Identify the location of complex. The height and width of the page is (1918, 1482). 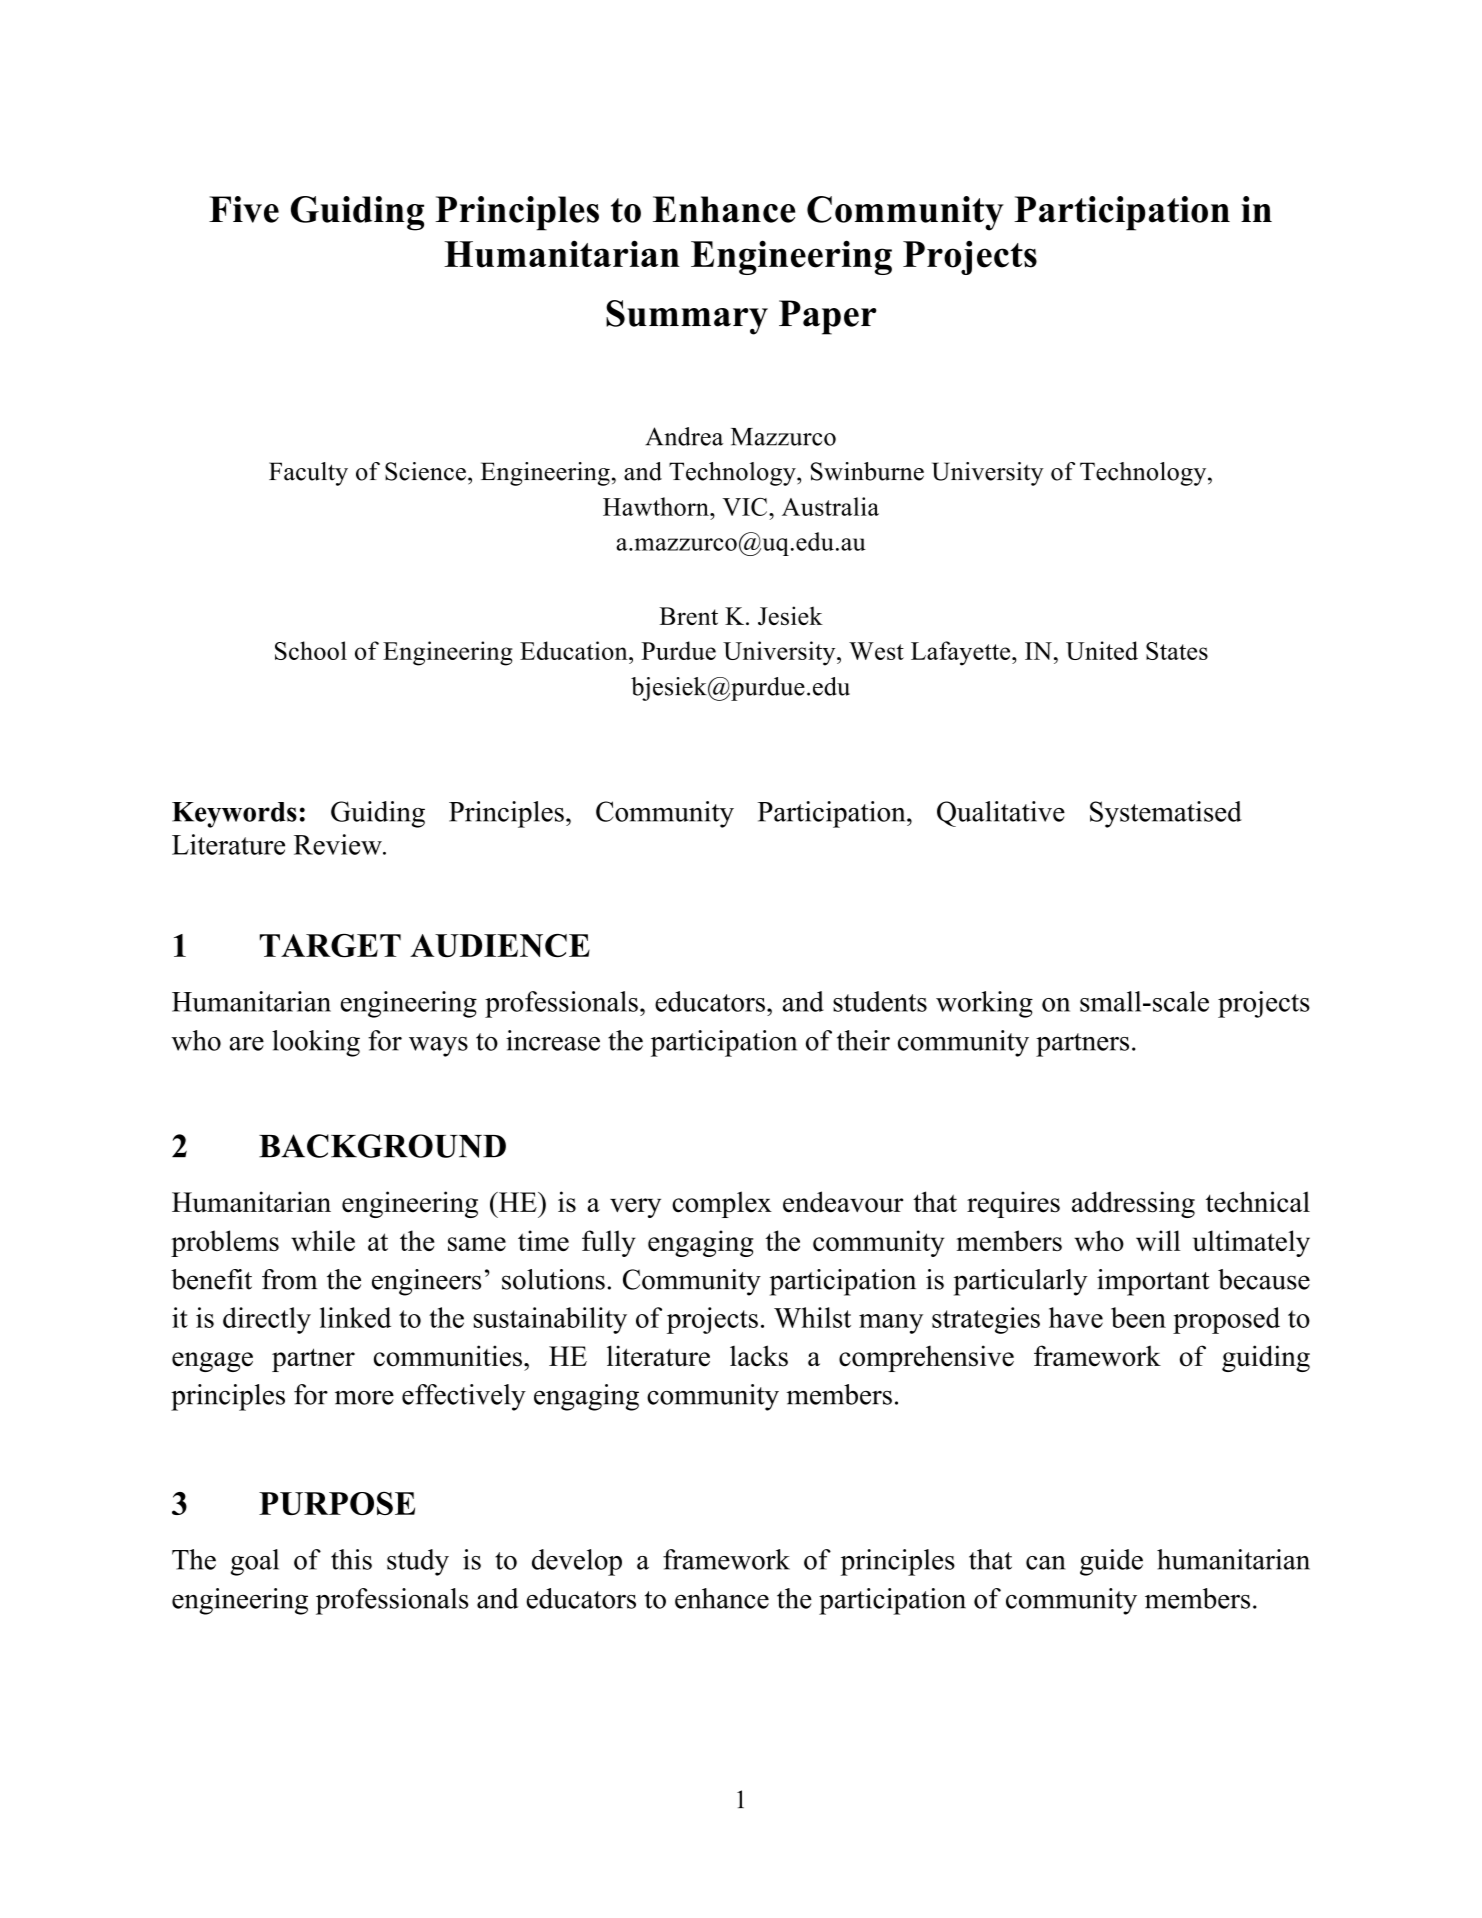
(722, 1204).
